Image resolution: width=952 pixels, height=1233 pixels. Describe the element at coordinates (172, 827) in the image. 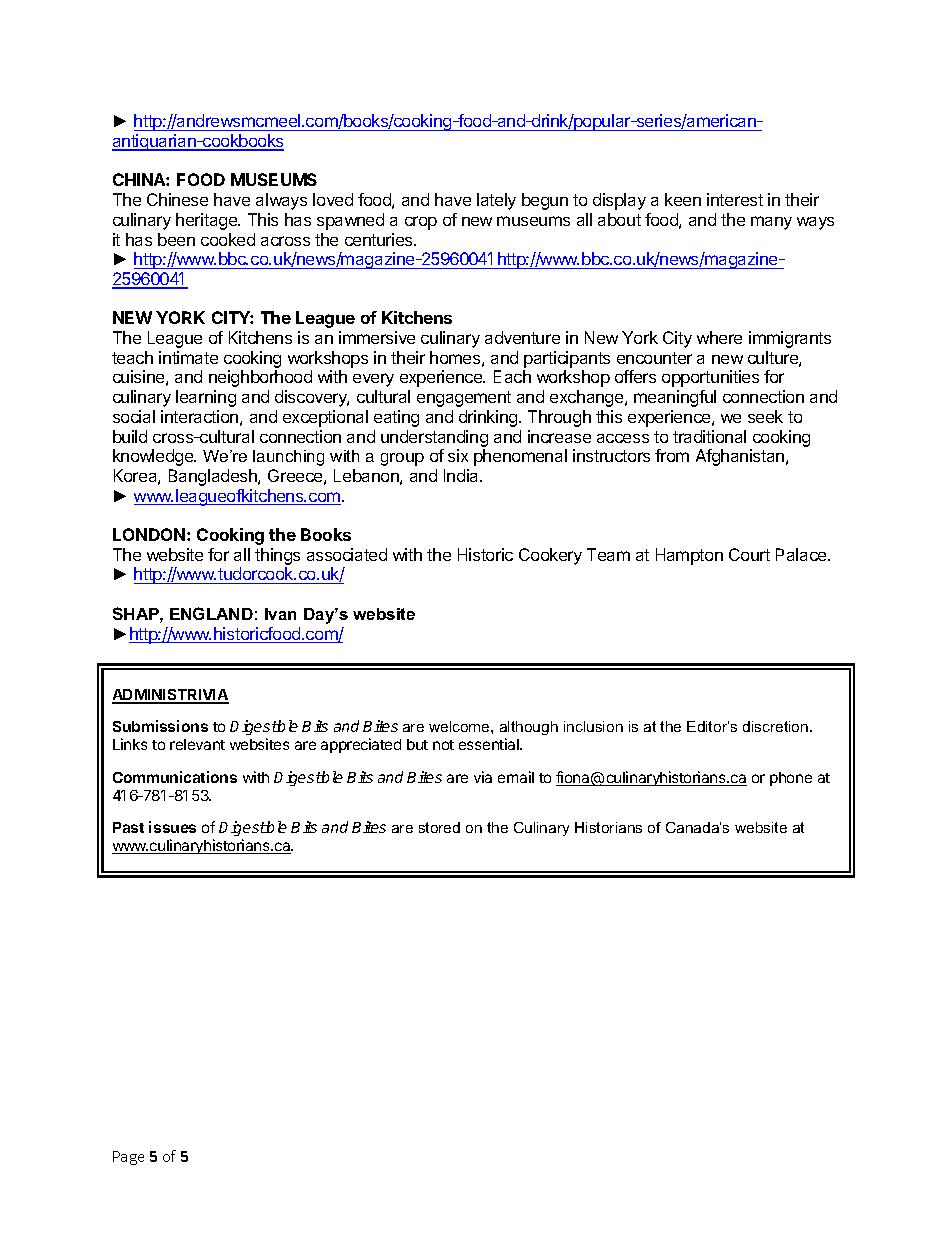

I see `issues` at that location.
